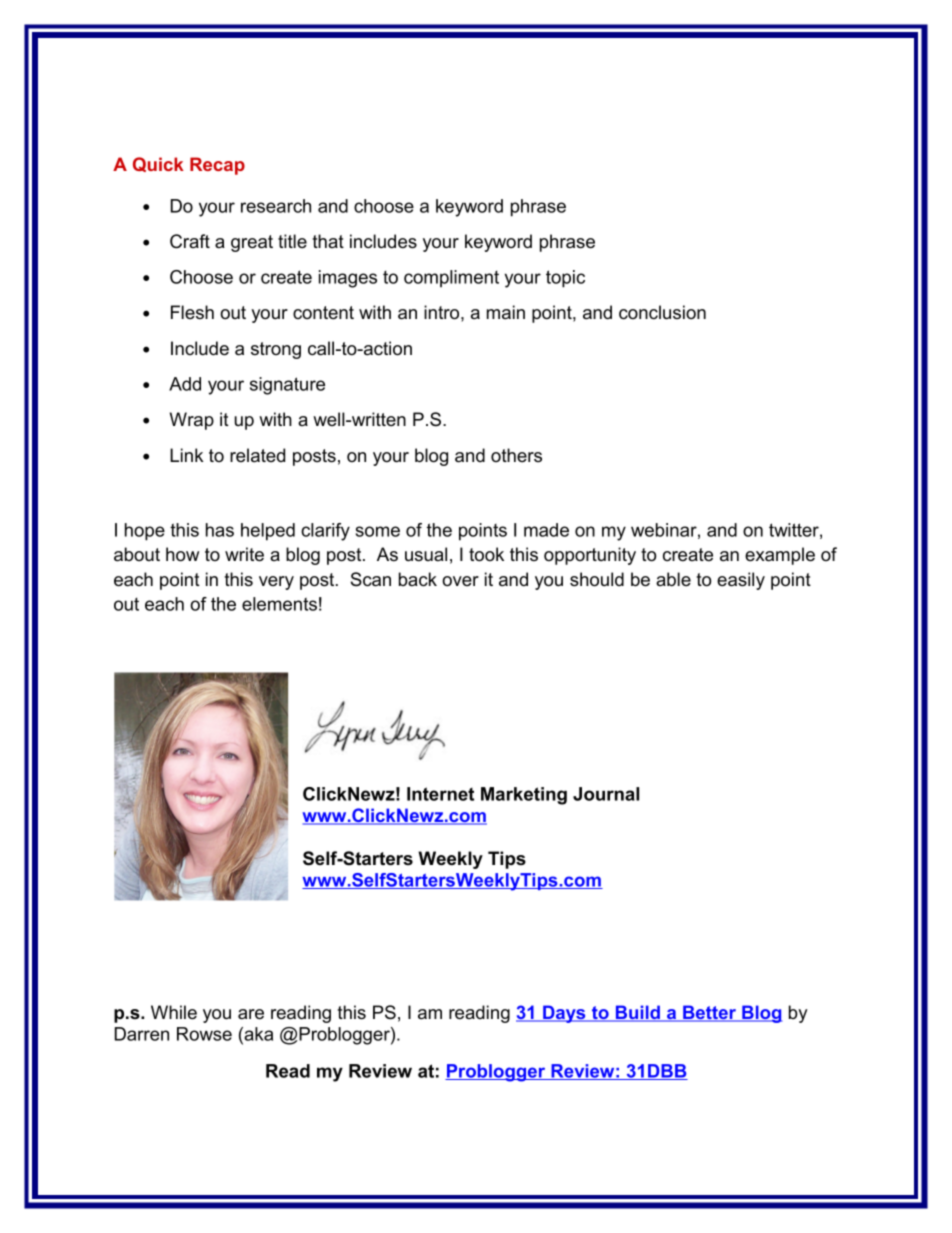 Image resolution: width=952 pixels, height=1233 pixels. Describe the element at coordinates (516, 455) in the document. I see `others` at that location.
